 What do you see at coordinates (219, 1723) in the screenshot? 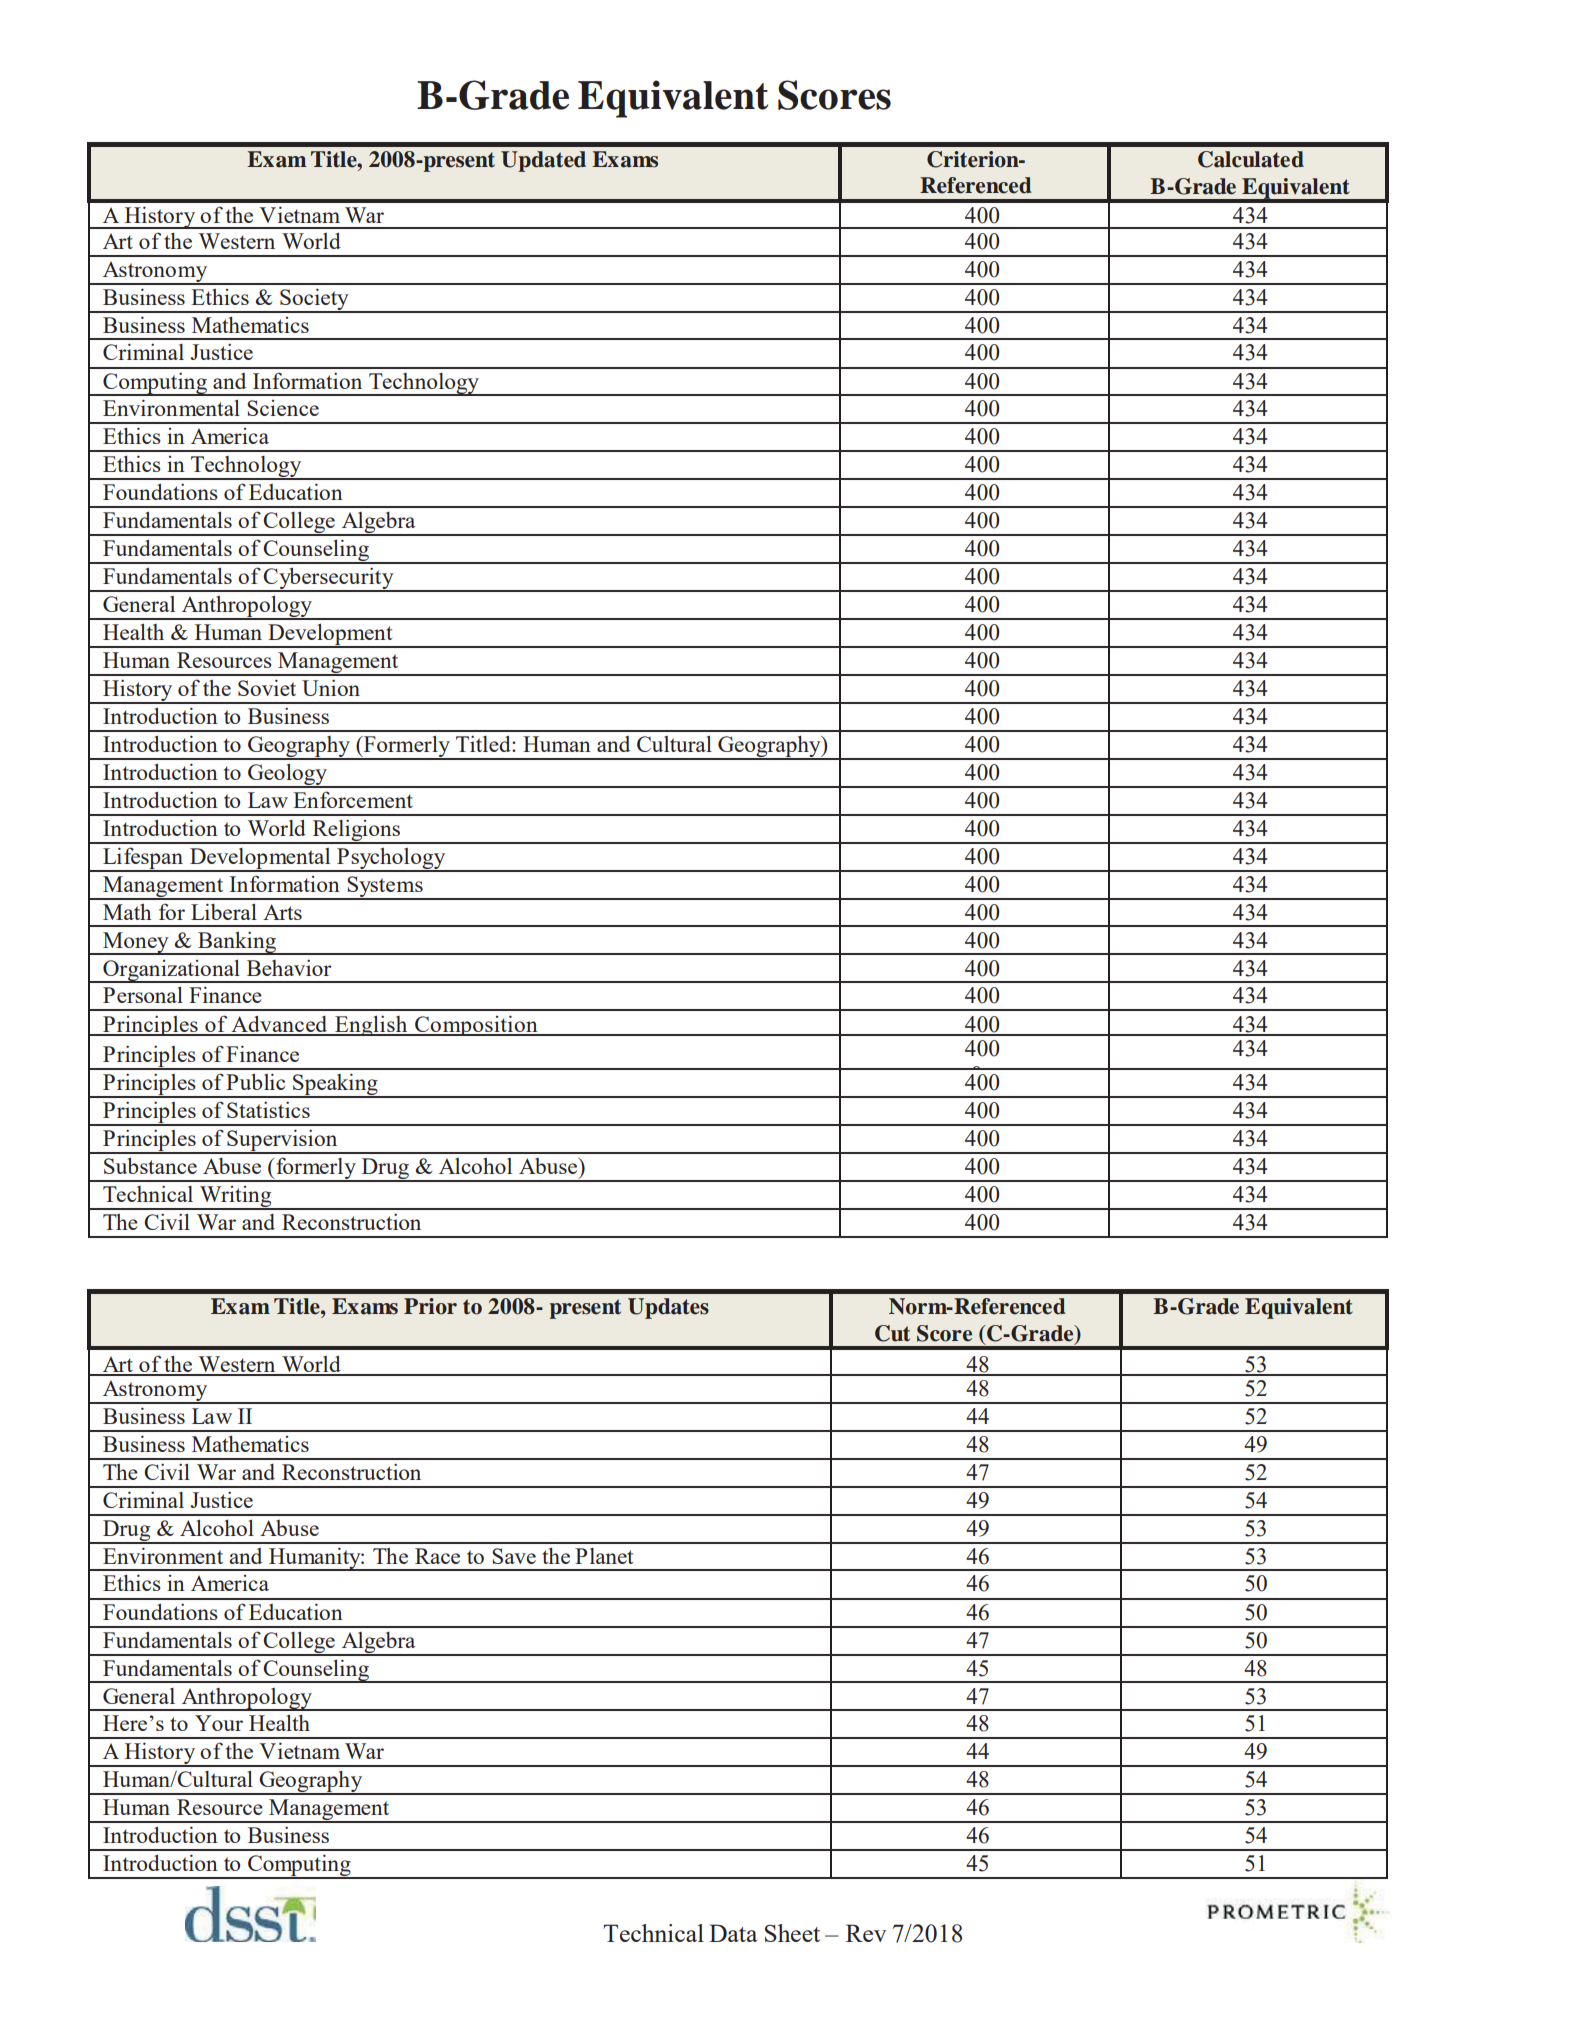
I see `Your` at bounding box center [219, 1723].
